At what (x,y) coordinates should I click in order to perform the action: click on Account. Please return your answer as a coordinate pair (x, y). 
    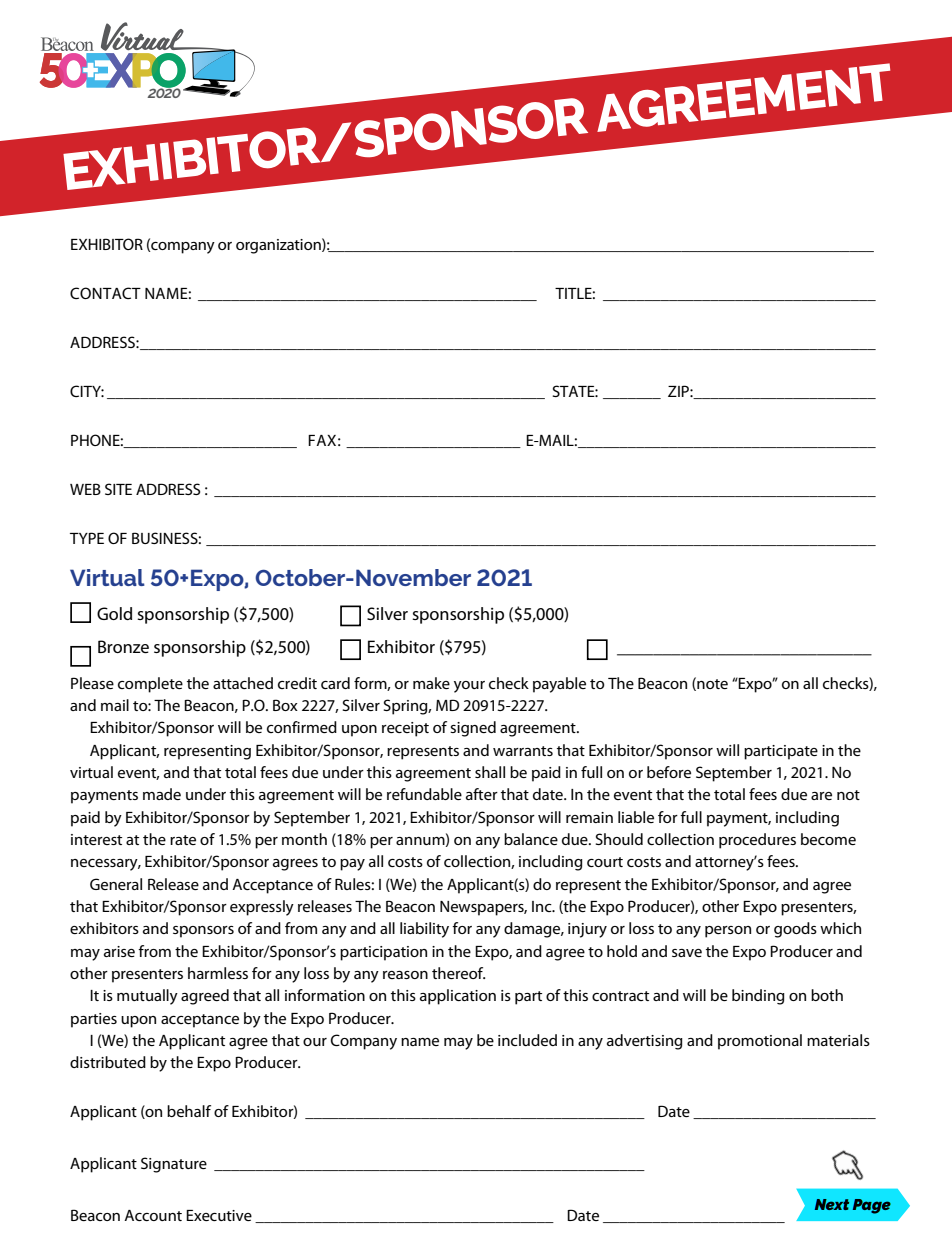
    Looking at the image, I should click on (153, 1215).
